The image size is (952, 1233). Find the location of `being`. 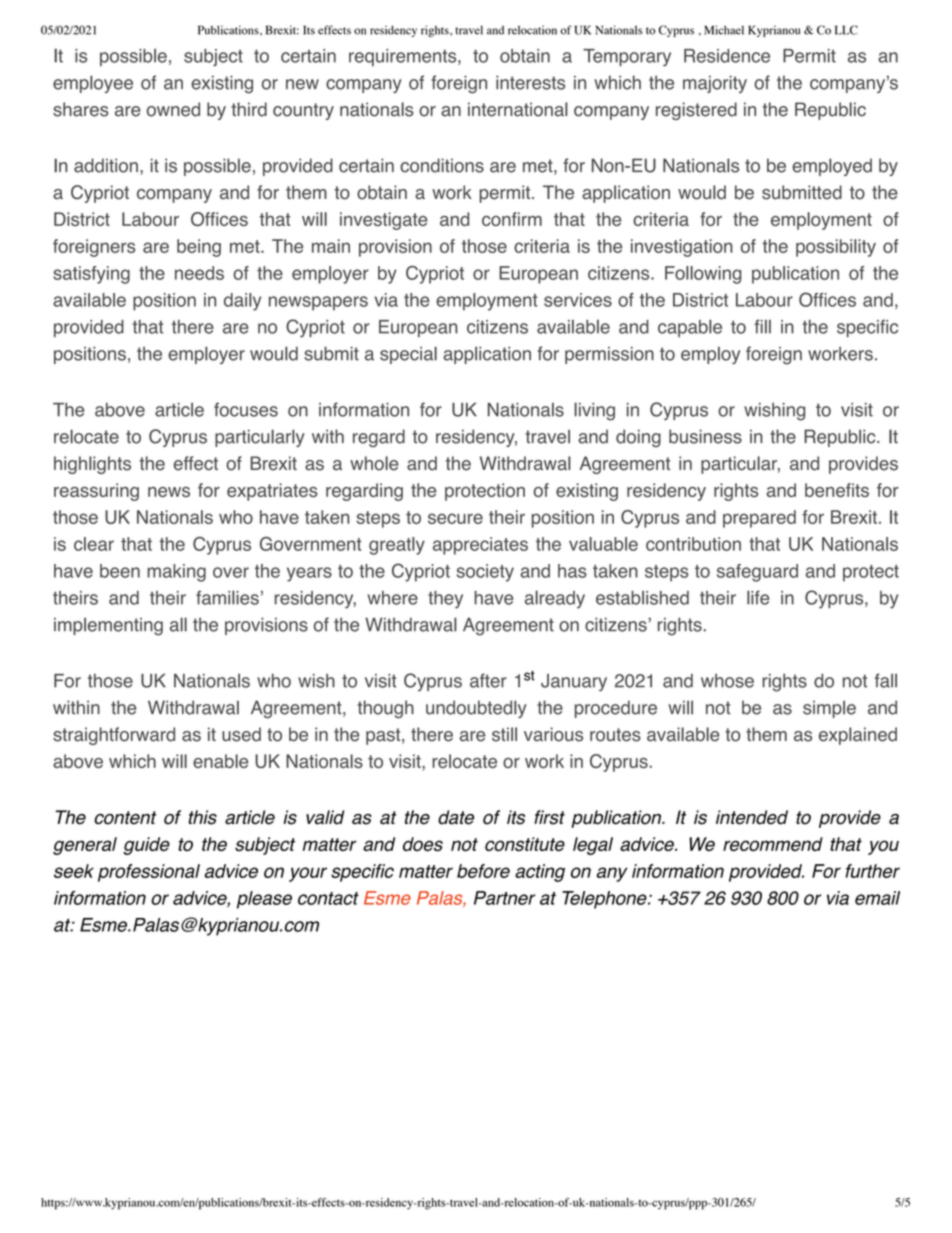

being is located at coordinates (199, 248).
